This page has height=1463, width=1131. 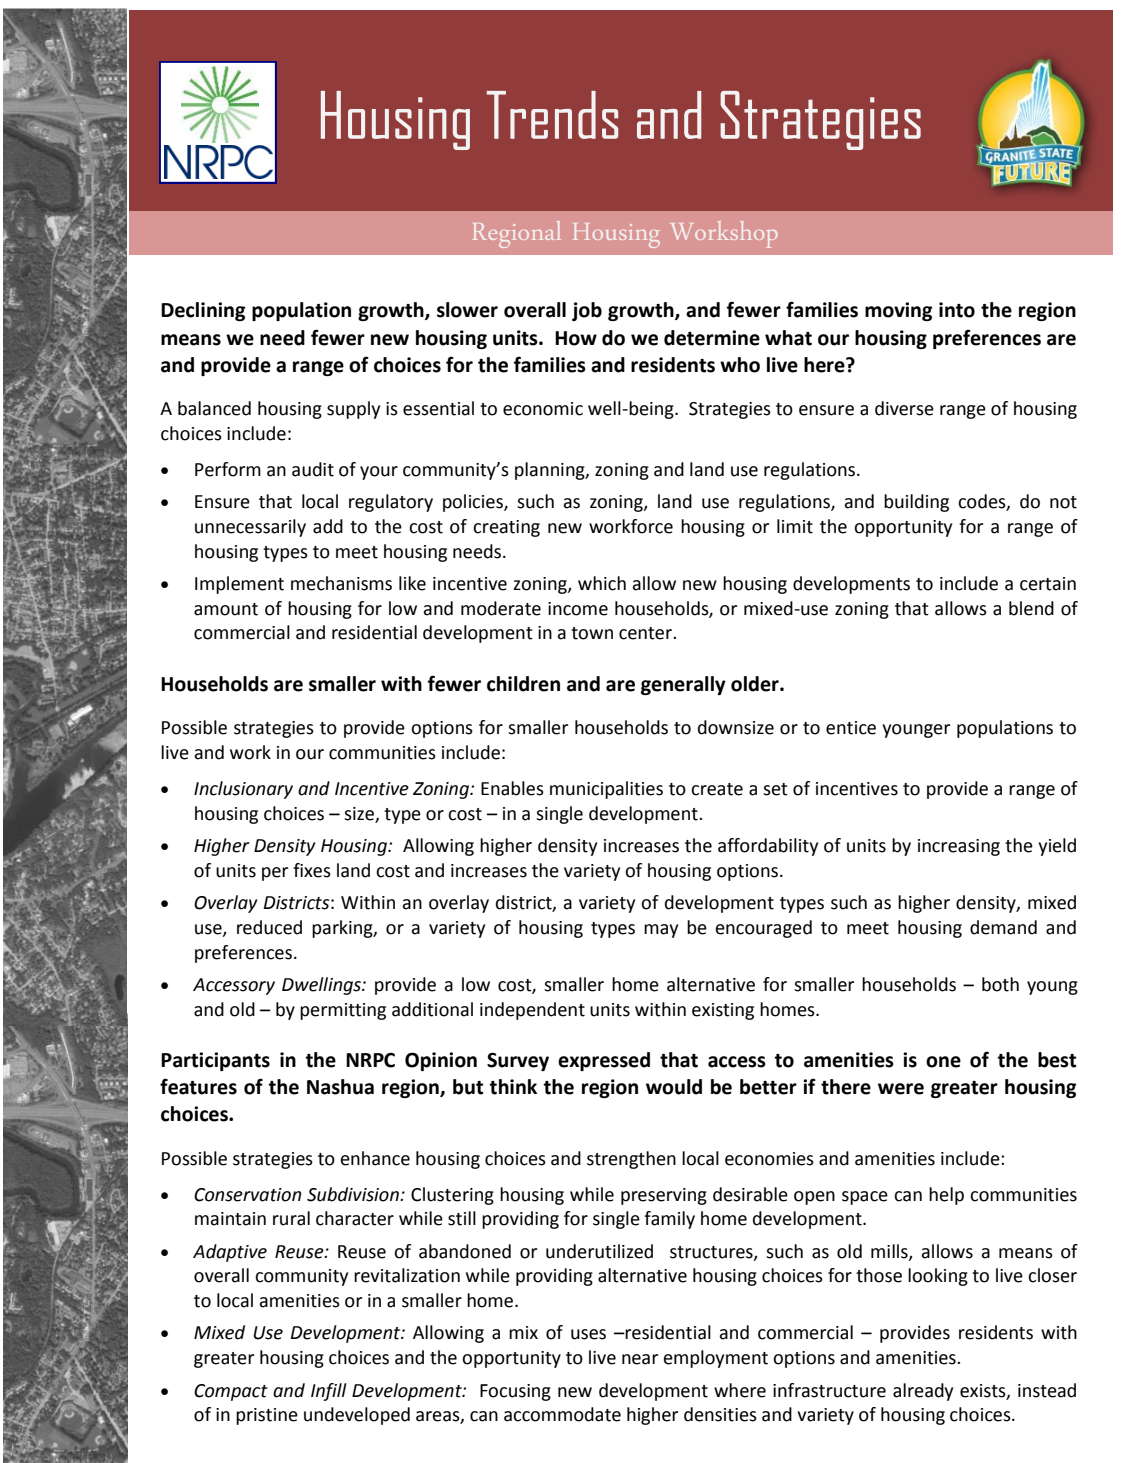 What do you see at coordinates (329, 1392) in the page?
I see `Infill` at bounding box center [329, 1392].
